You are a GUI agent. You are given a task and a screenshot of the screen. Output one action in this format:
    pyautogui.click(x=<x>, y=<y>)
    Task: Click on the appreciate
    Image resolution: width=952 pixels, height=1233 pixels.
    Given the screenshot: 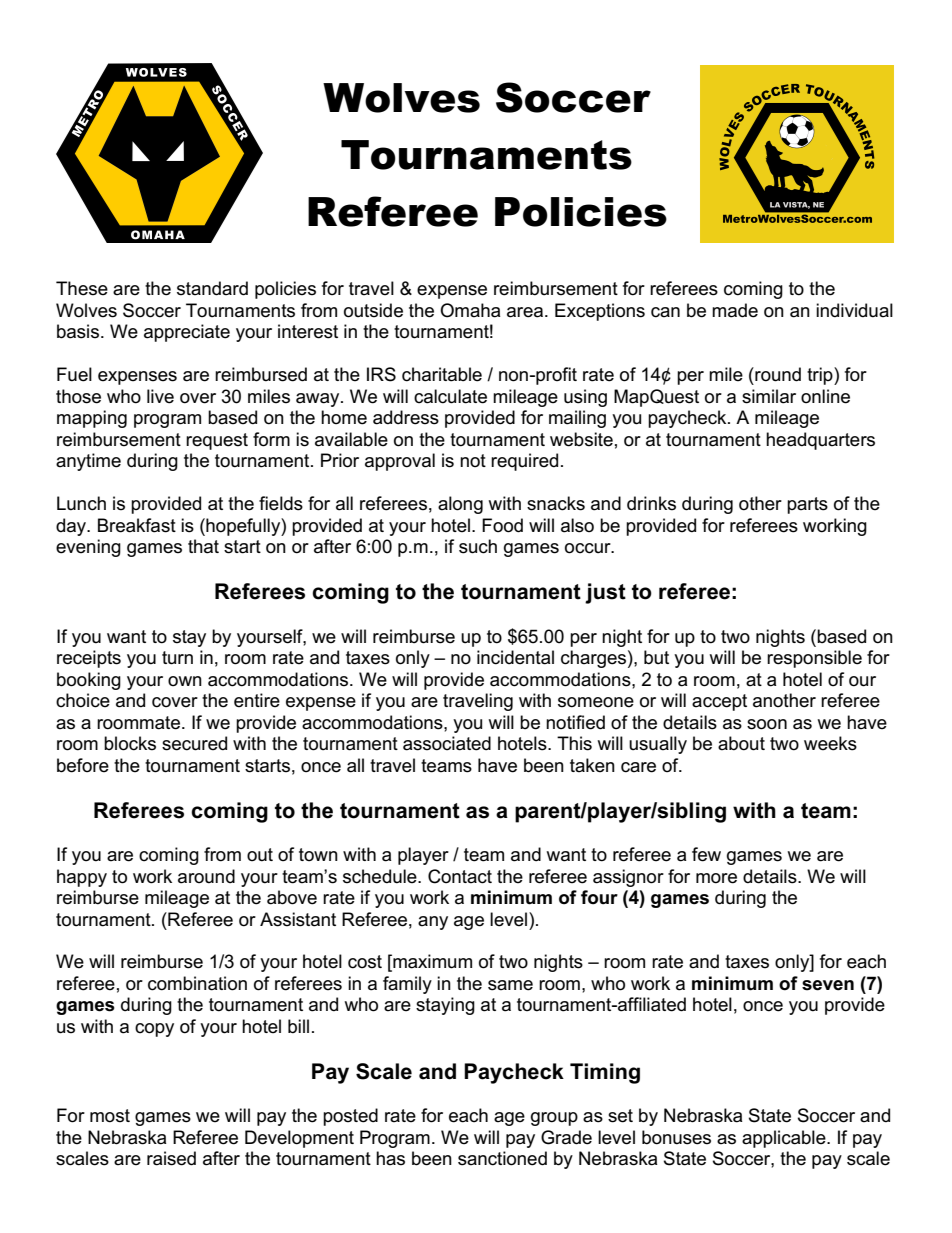 What is the action you would take?
    pyautogui.click(x=187, y=333)
